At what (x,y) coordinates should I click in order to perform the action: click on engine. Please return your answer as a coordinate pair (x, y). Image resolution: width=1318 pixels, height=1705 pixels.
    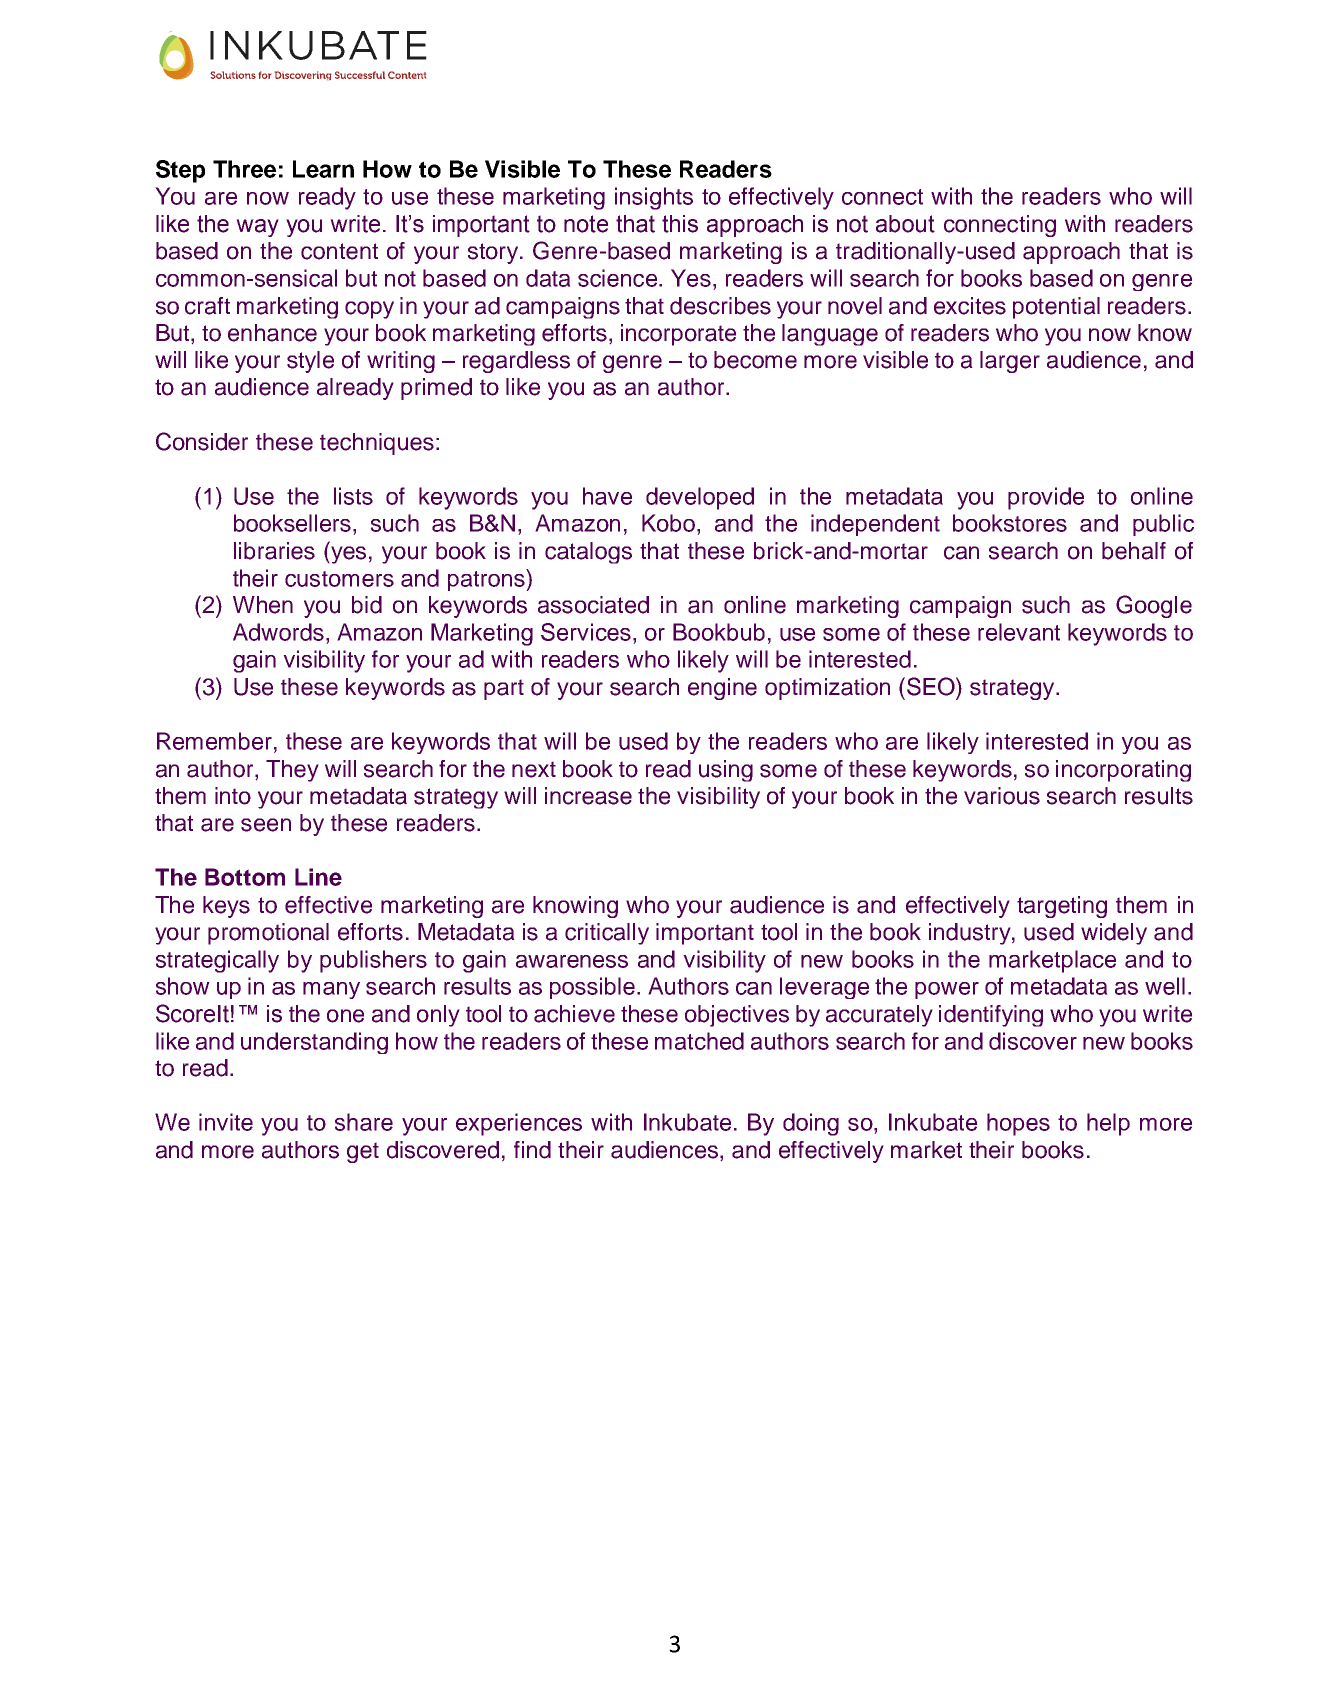
    Looking at the image, I should click on (722, 689).
